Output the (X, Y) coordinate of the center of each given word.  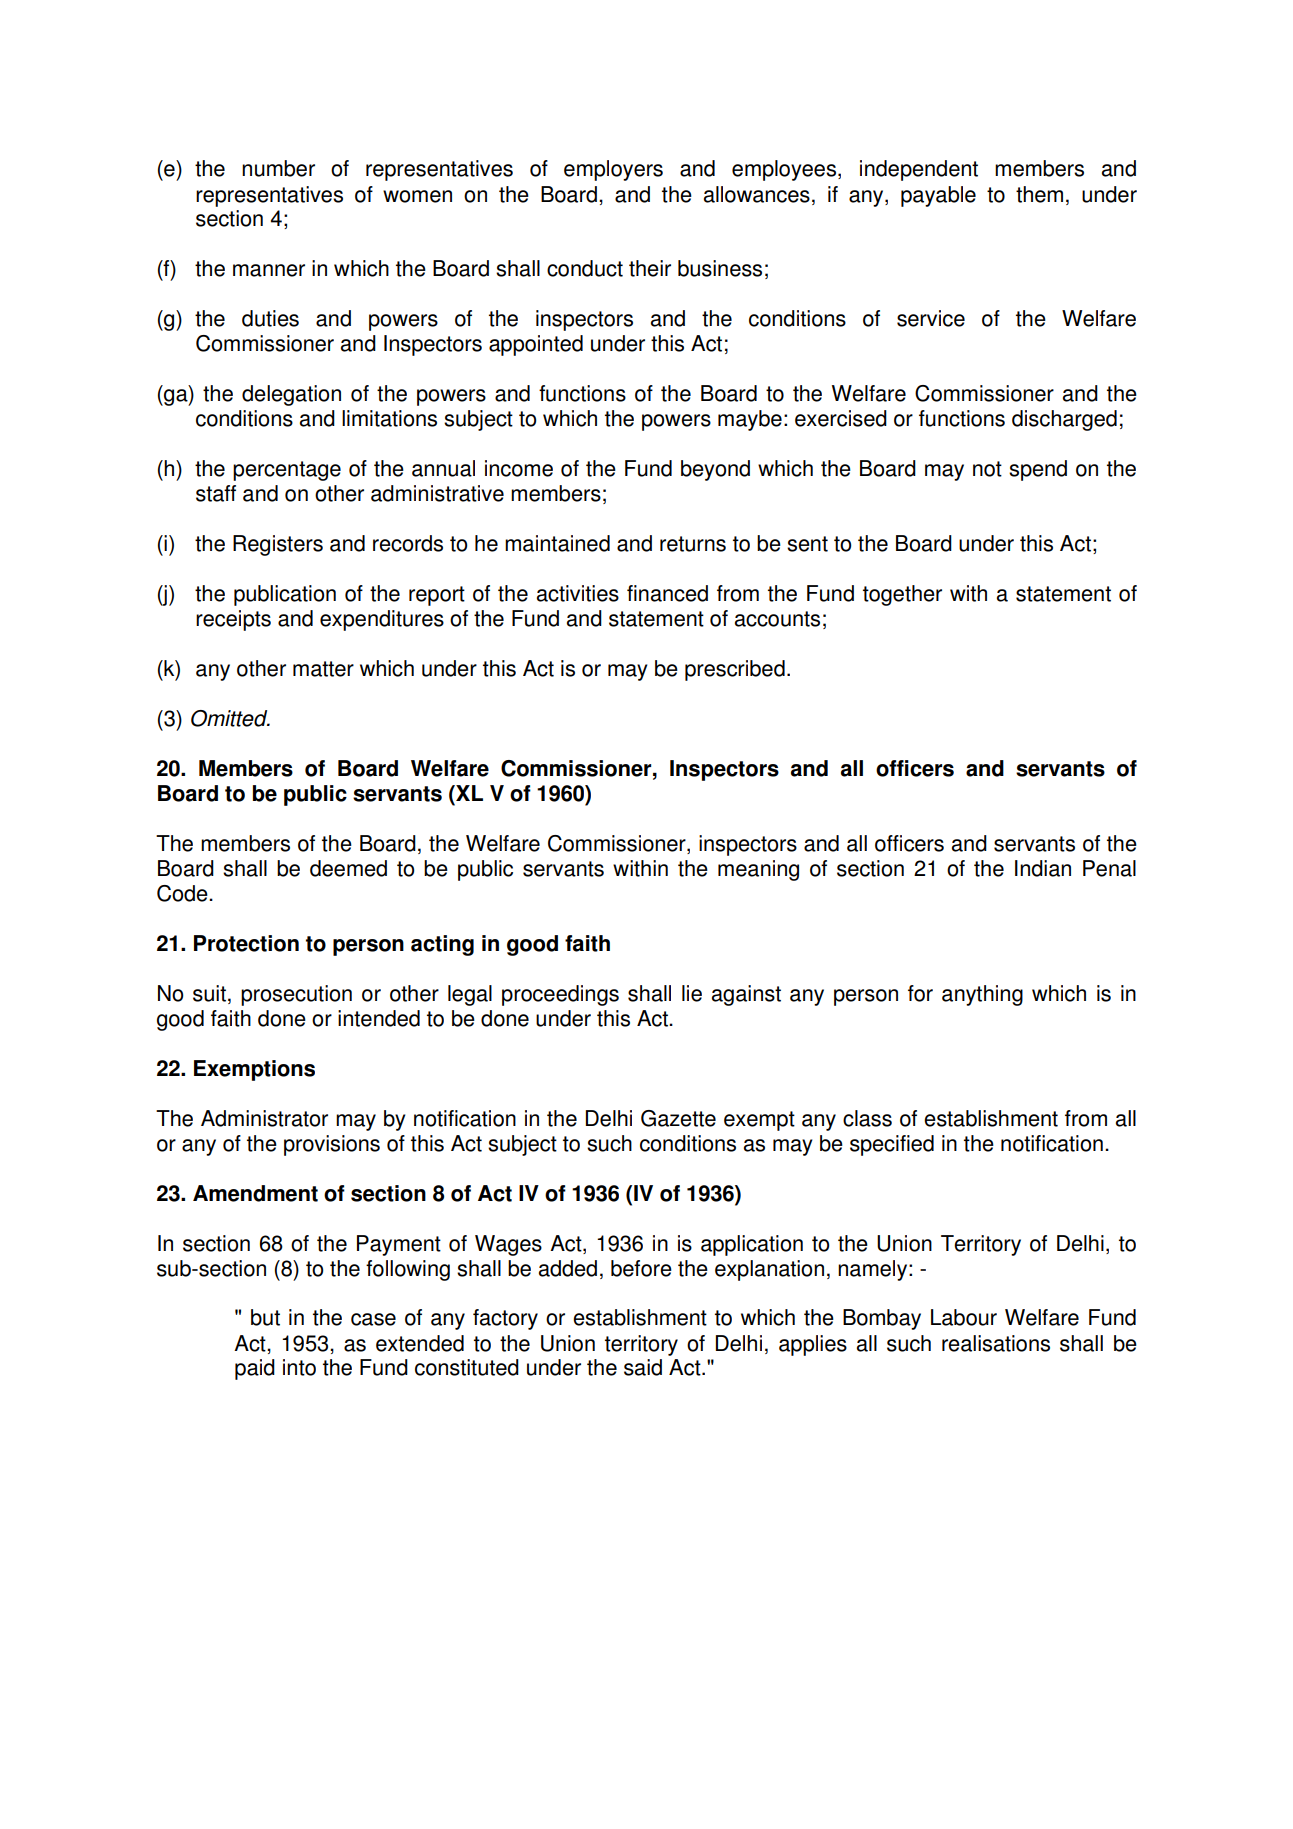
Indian (1043, 868)
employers (613, 170)
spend (1038, 470)
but (265, 1317)
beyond (715, 470)
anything (982, 995)
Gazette (678, 1118)
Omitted (230, 718)
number (278, 168)
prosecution (296, 995)
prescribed (735, 670)
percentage (287, 471)
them (1039, 194)
